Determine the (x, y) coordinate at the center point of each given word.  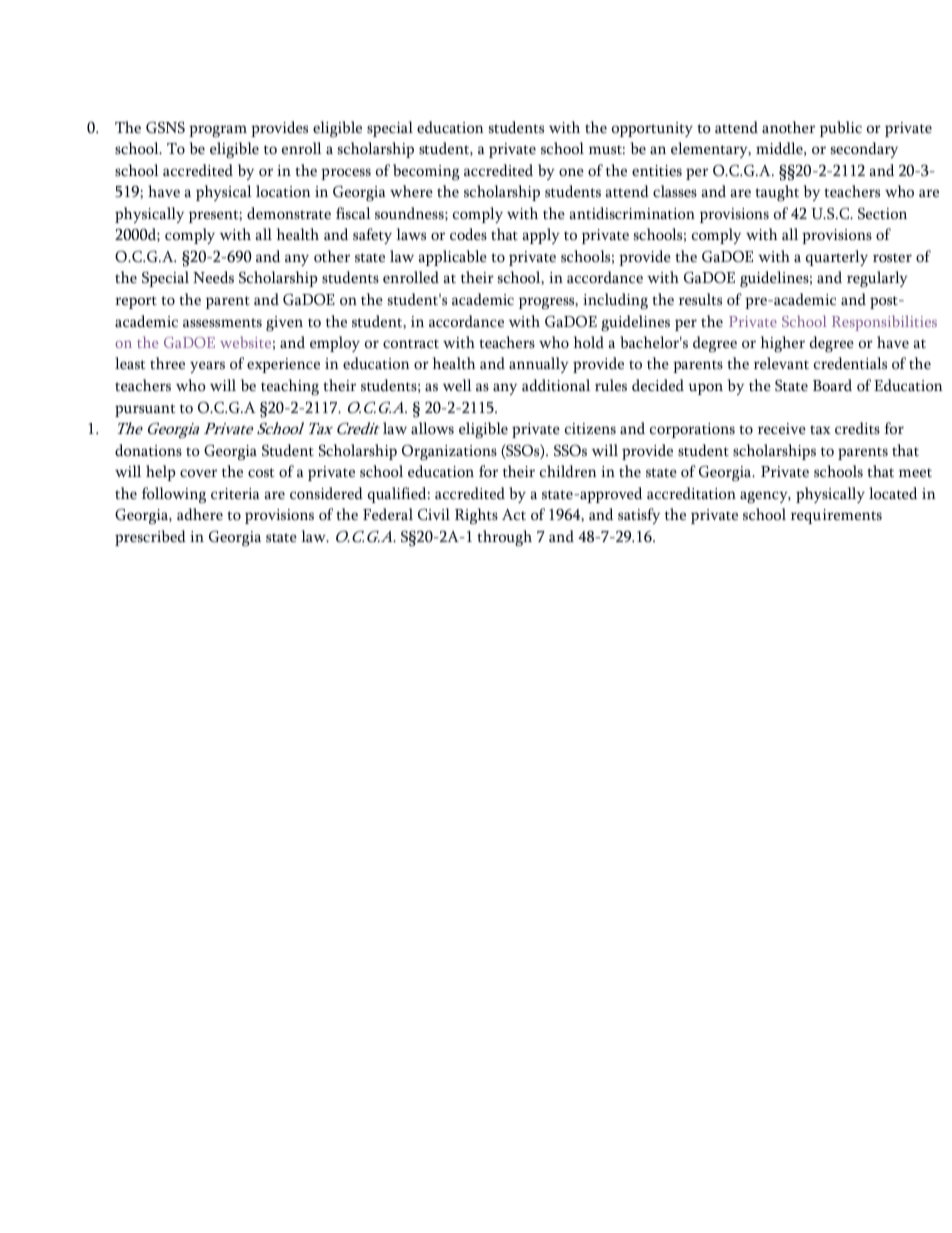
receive (782, 428)
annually (539, 365)
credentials (850, 363)
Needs (213, 277)
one (571, 172)
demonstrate (289, 213)
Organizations (449, 452)
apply (541, 236)
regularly (877, 279)
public (841, 129)
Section (882, 213)
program (218, 131)
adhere (200, 514)
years (207, 367)
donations (148, 450)
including (615, 301)
